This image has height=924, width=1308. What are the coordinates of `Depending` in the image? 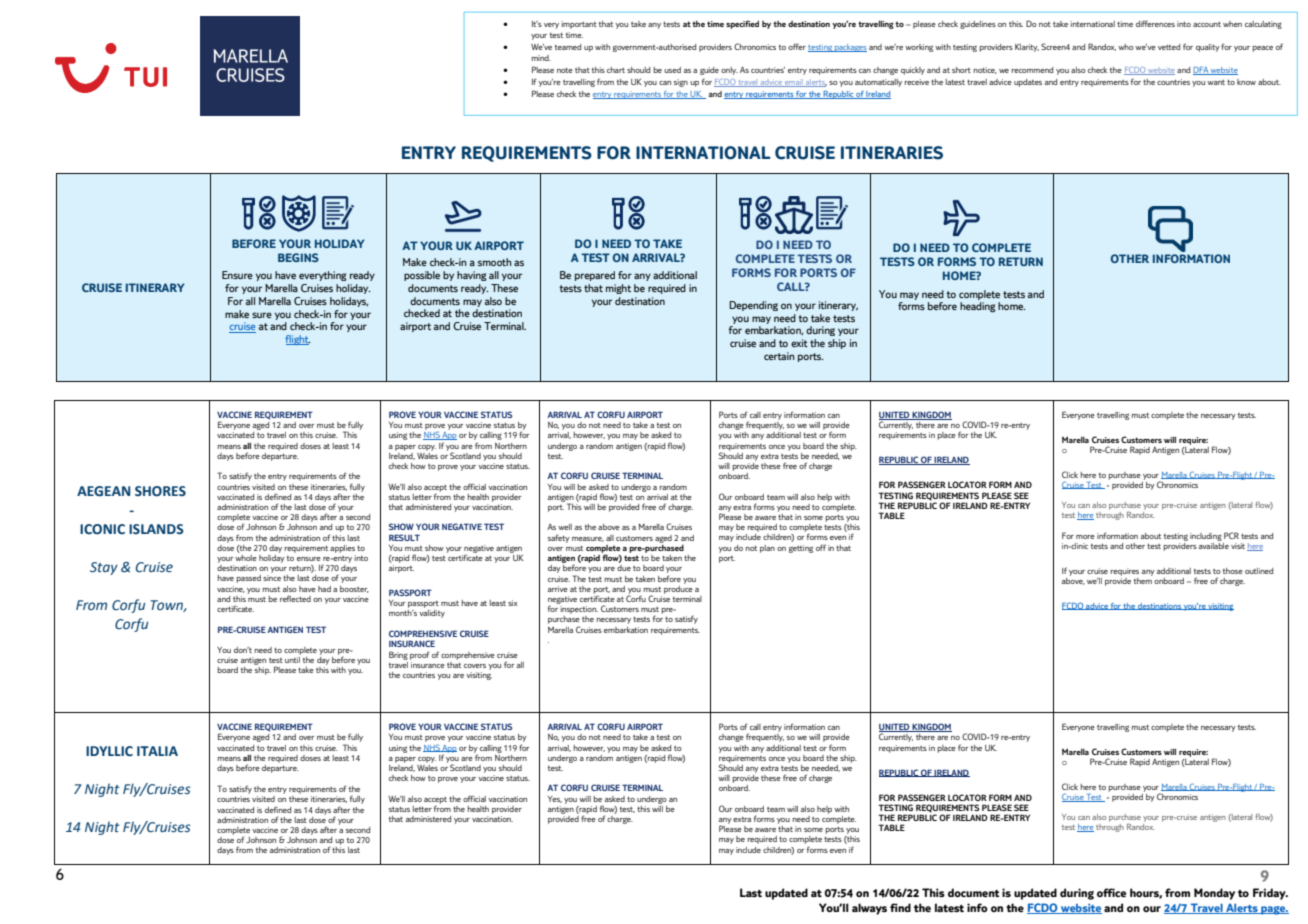 It's located at (753, 306).
